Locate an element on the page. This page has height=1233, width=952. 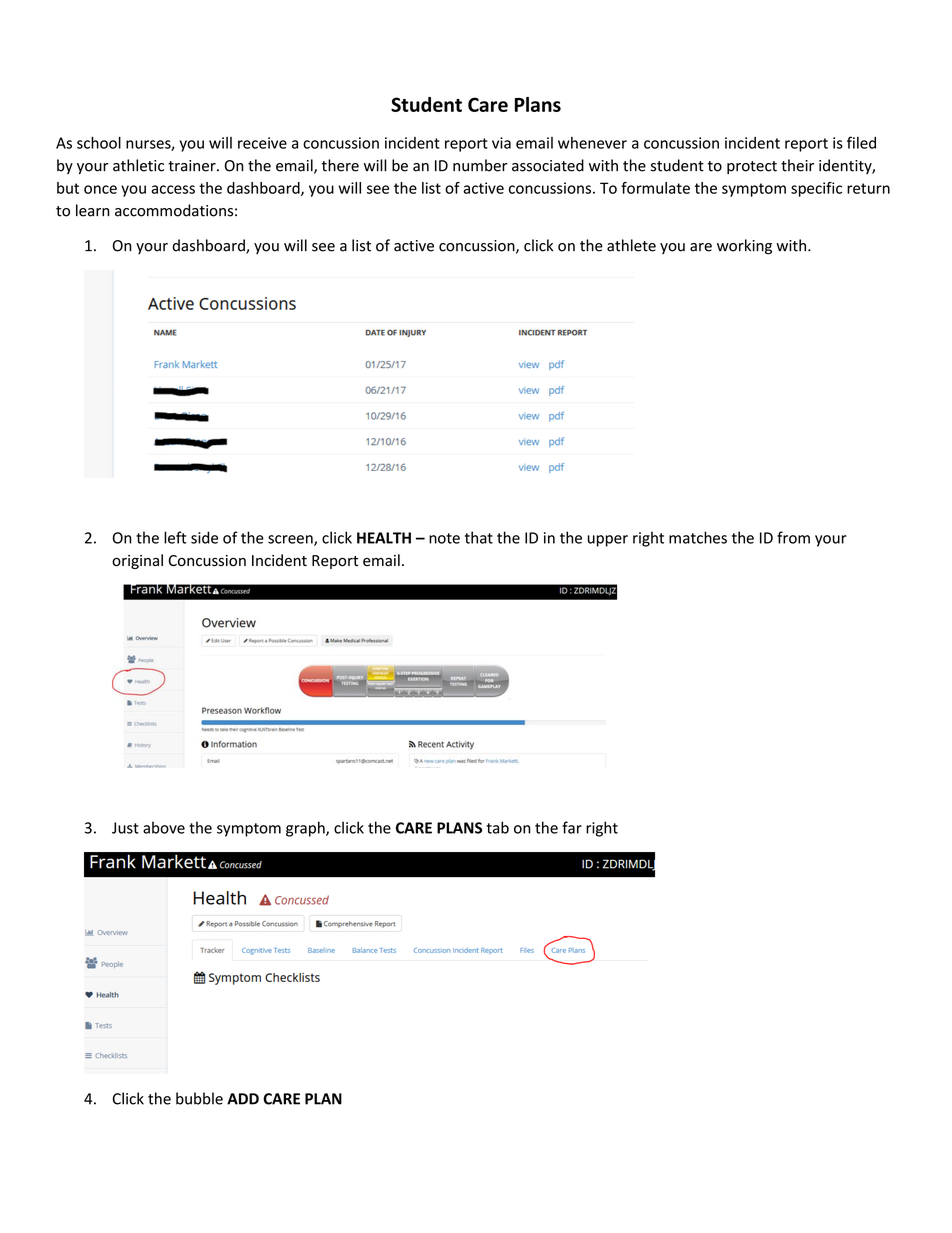
athletic is located at coordinates (138, 165).
